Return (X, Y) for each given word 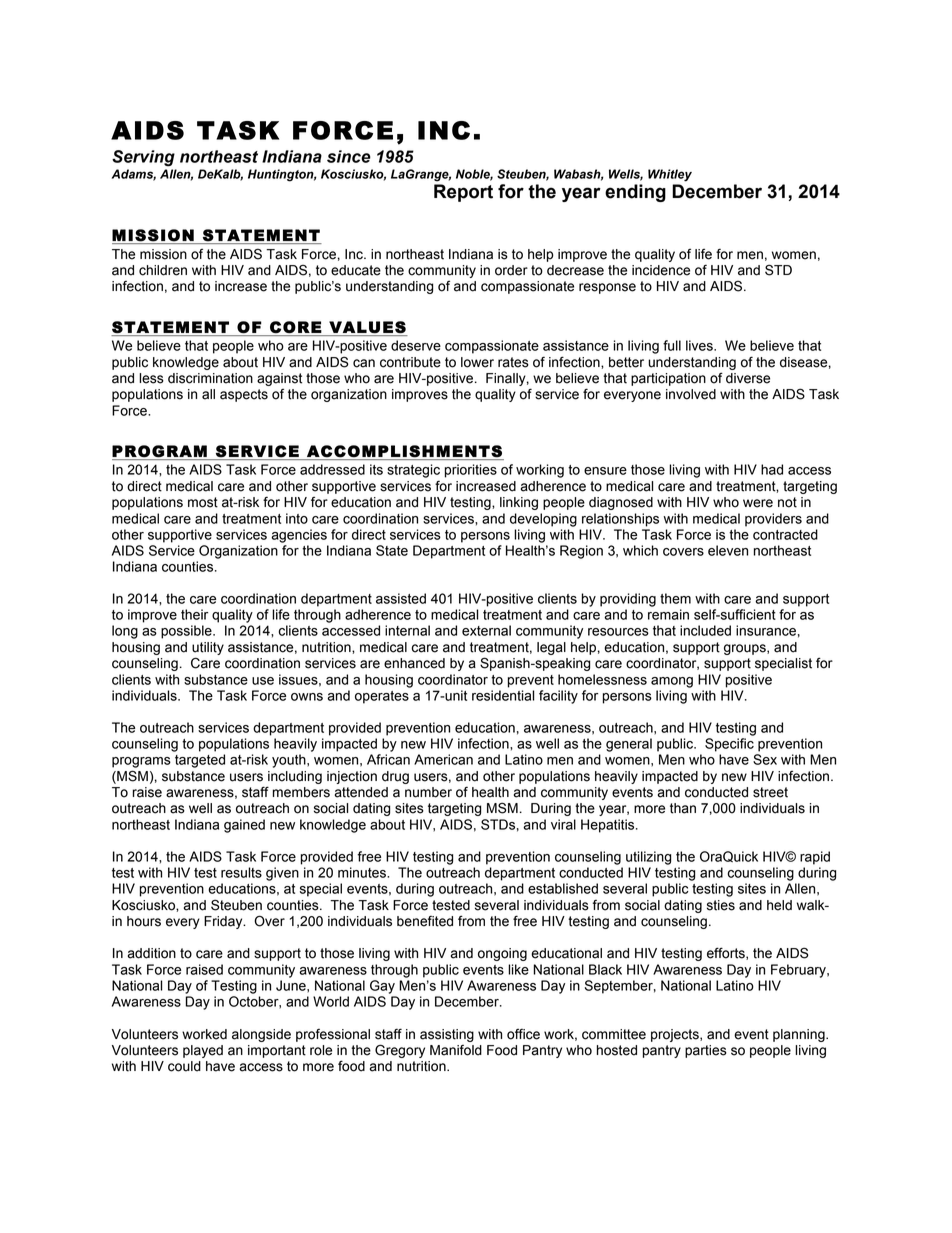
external (486, 630)
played (203, 1051)
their (194, 614)
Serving (143, 158)
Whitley (670, 175)
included (705, 630)
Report (463, 193)
